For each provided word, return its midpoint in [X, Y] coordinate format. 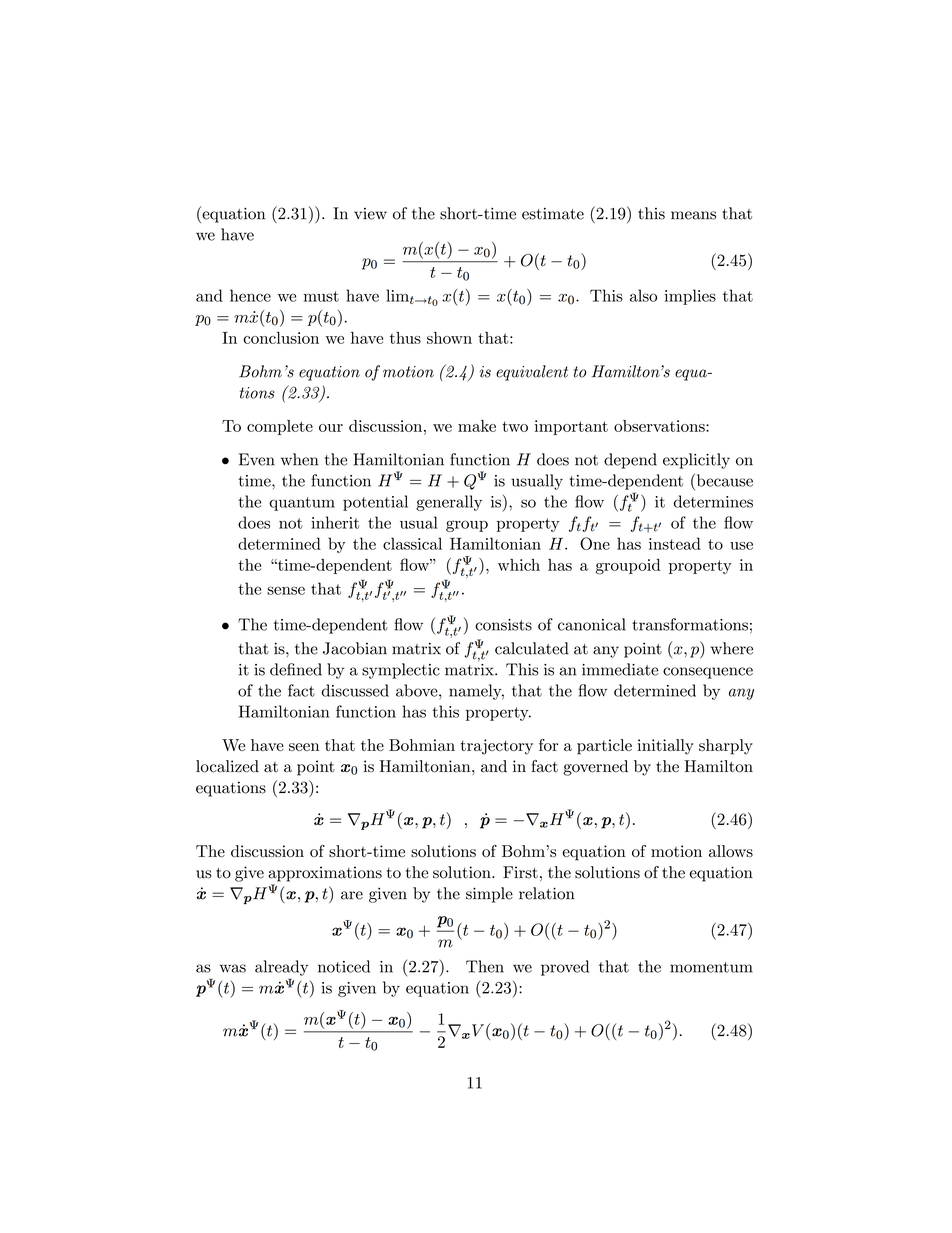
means [693, 215]
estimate [553, 213]
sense [286, 591]
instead [675, 543]
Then [485, 966]
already [281, 968]
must [321, 296]
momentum [711, 967]
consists [503, 625]
